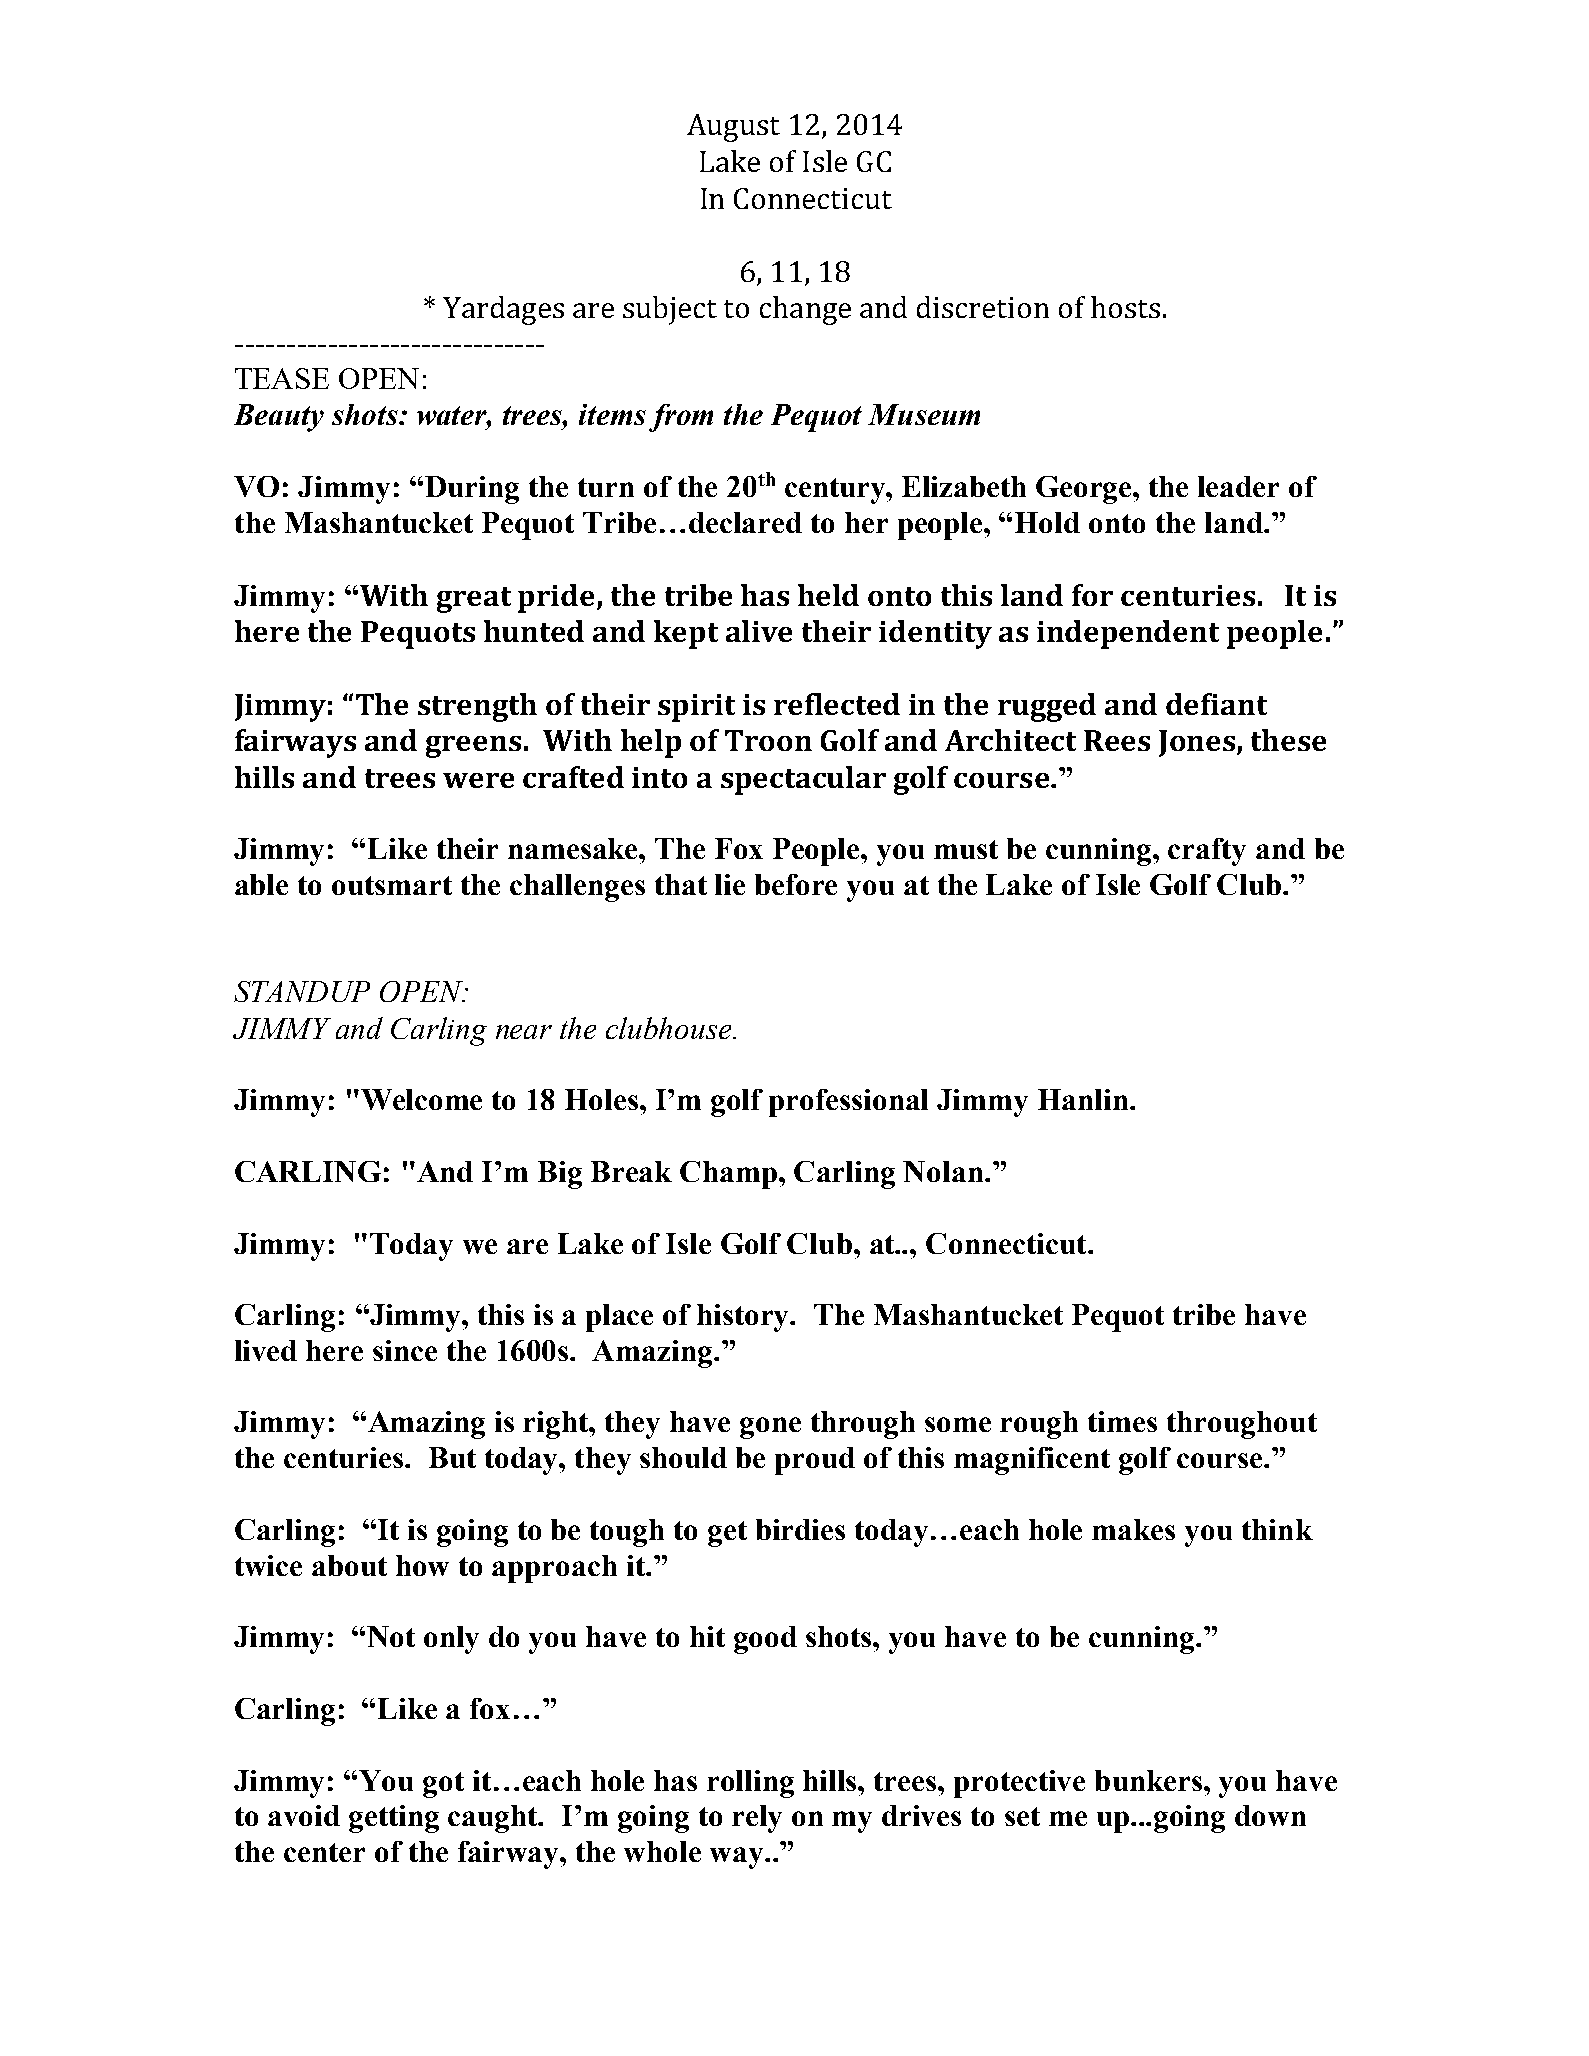 The height and width of the screenshot is (2056, 1589). What do you see at coordinates (730, 1175) in the screenshot?
I see `Champ` at bounding box center [730, 1175].
